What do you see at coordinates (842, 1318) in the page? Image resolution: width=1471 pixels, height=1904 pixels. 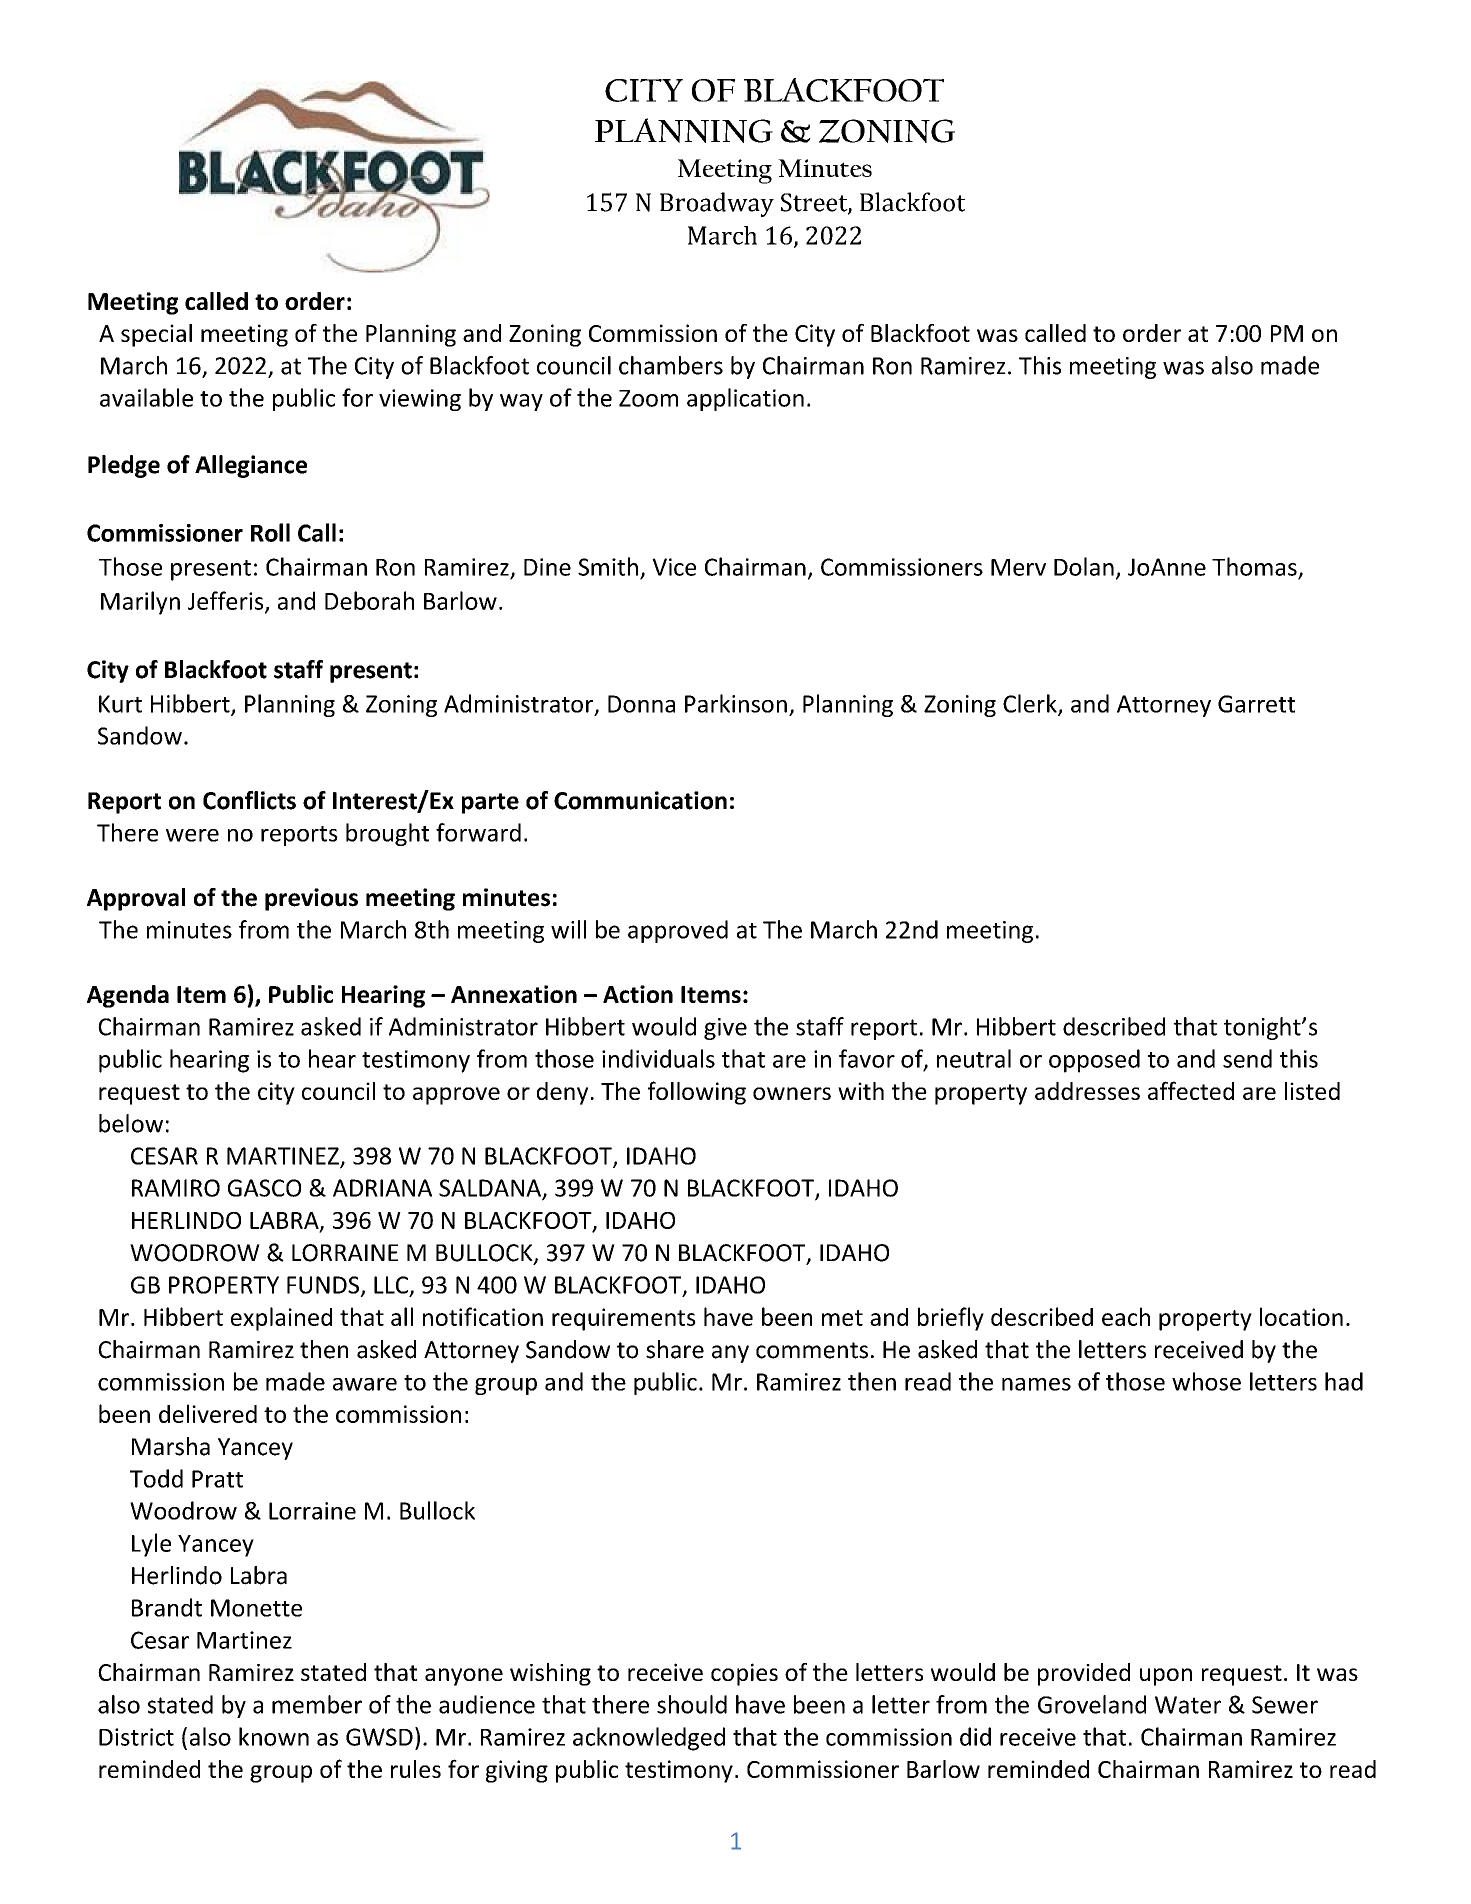 I see `met` at bounding box center [842, 1318].
